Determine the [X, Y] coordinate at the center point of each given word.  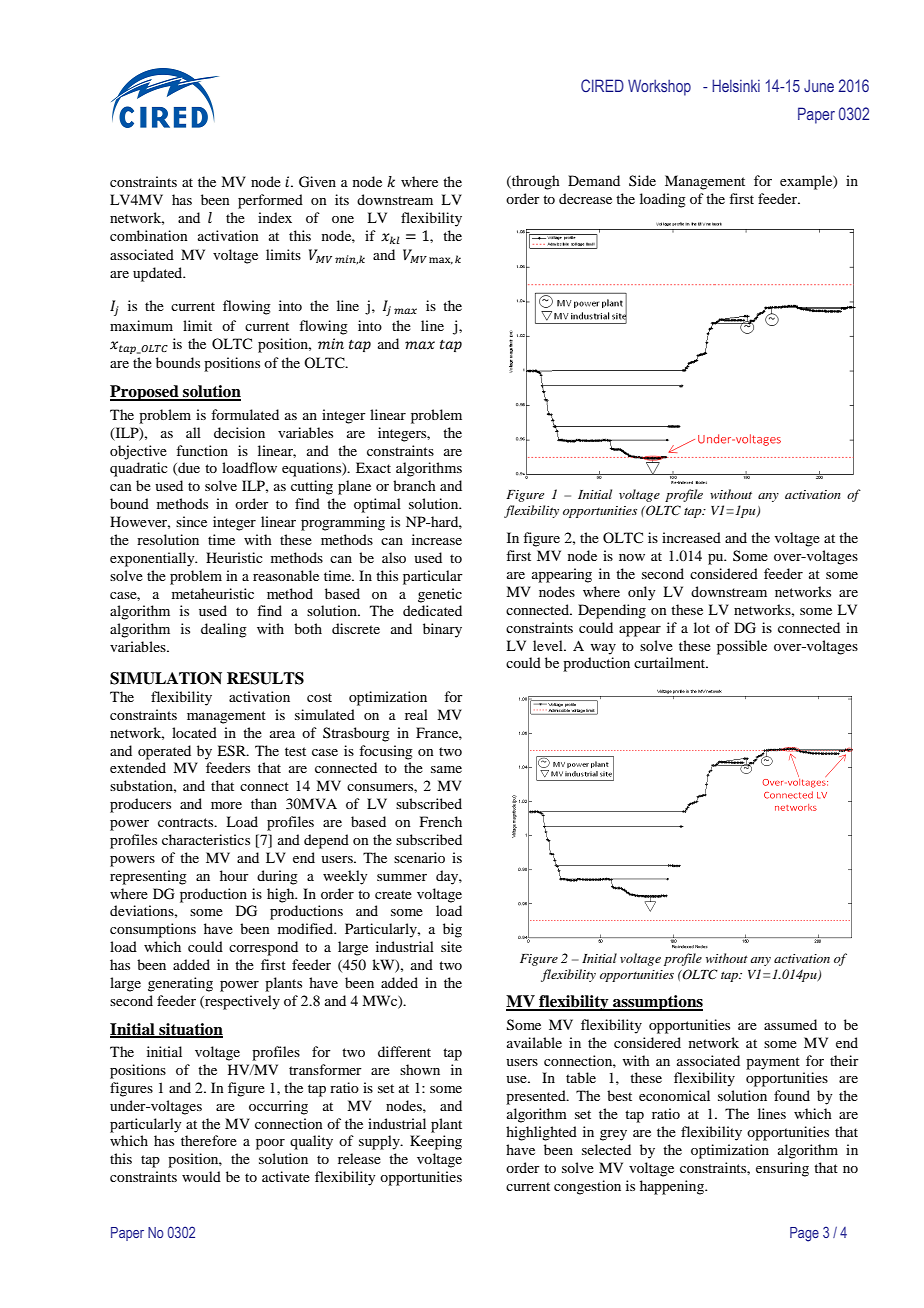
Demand [594, 180]
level [549, 645]
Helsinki [736, 85]
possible [742, 647]
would [201, 1176]
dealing [224, 630]
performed [270, 201]
